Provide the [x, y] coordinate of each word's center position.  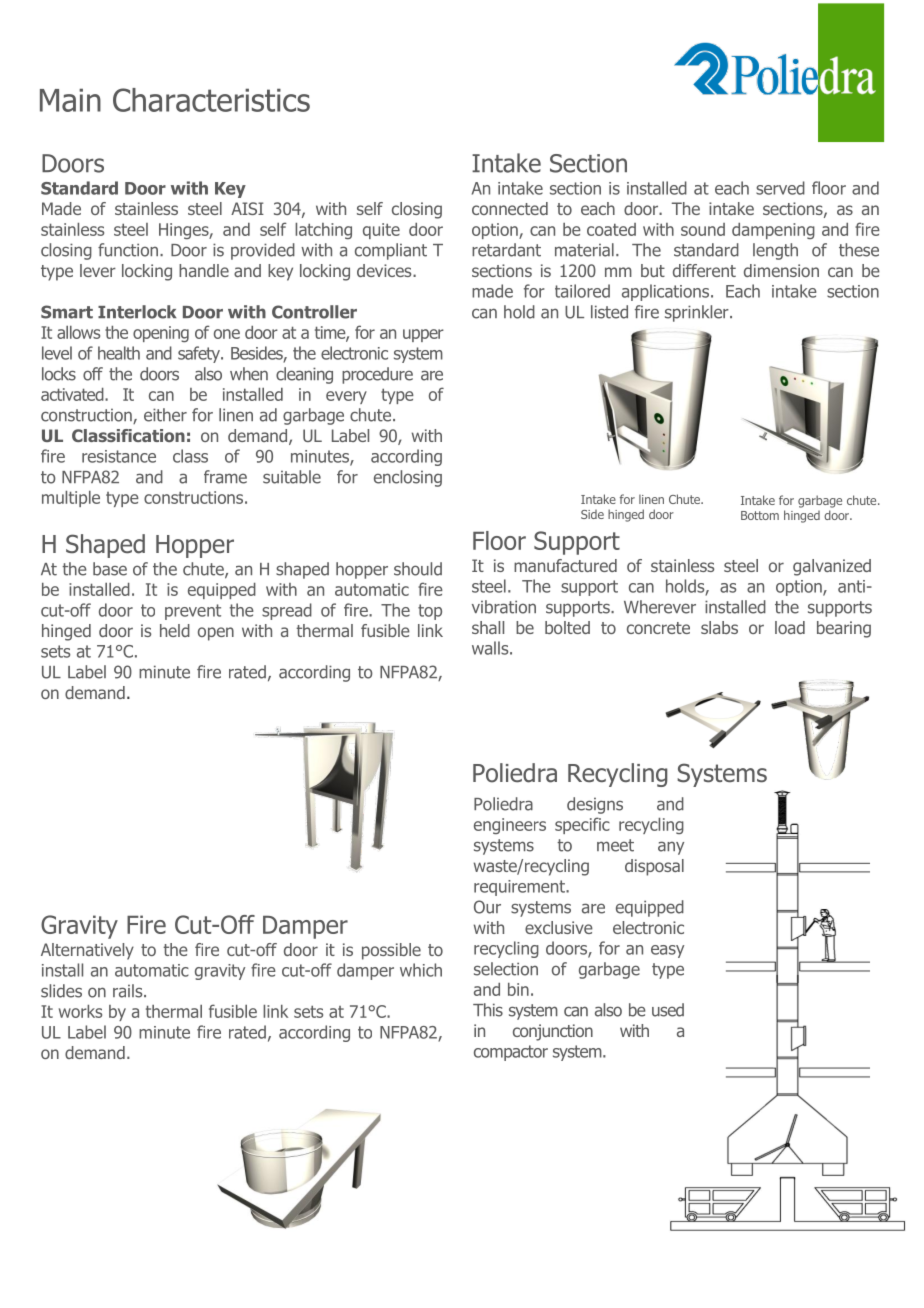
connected [510, 208]
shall [488, 627]
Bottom [760, 515]
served [780, 188]
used [668, 1010]
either [165, 415]
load [790, 627]
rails [129, 991]
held [175, 630]
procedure [377, 375]
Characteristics [211, 100]
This [488, 1010]
